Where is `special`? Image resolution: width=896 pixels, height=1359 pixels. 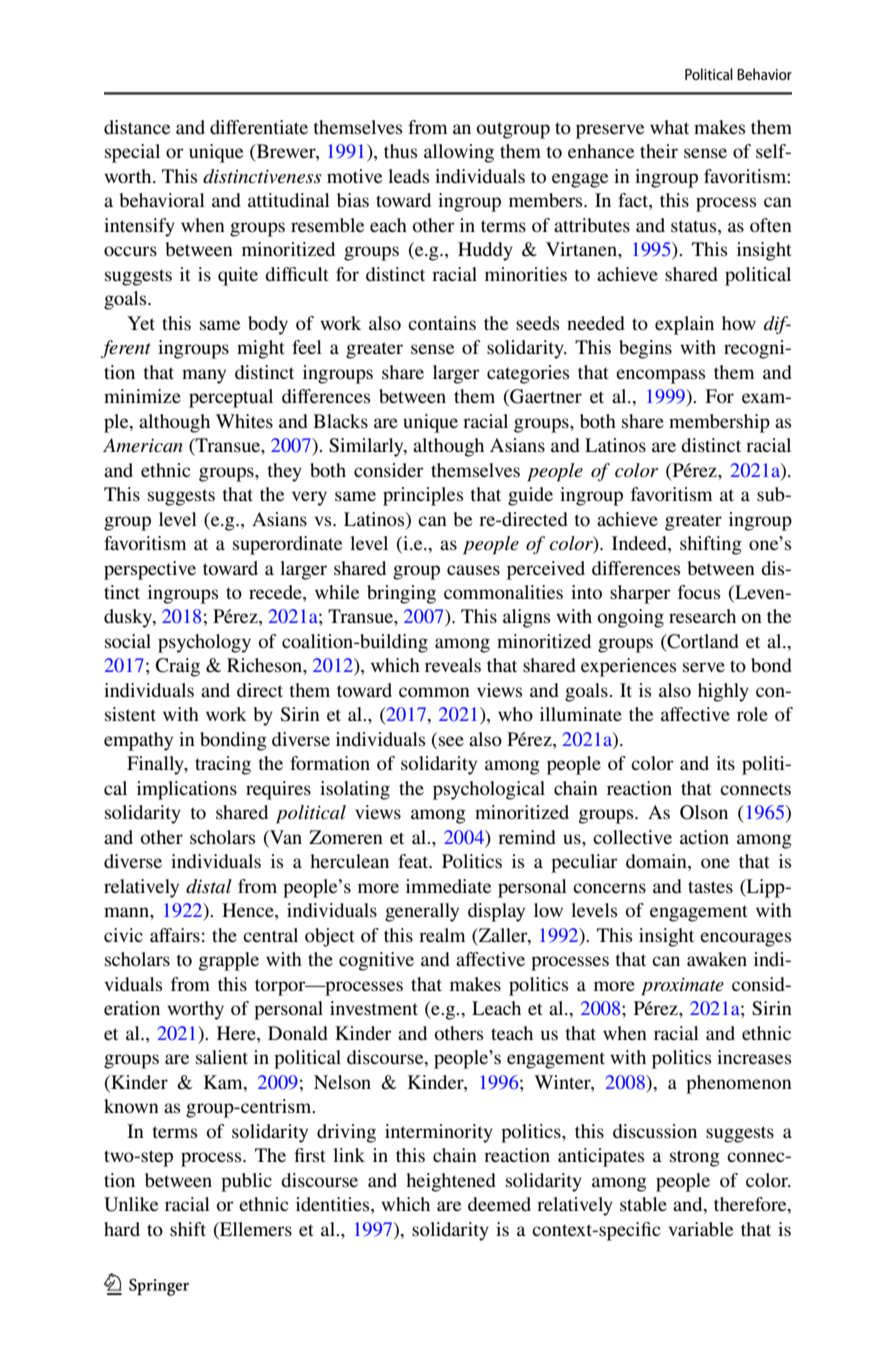
special is located at coordinates (132, 153).
